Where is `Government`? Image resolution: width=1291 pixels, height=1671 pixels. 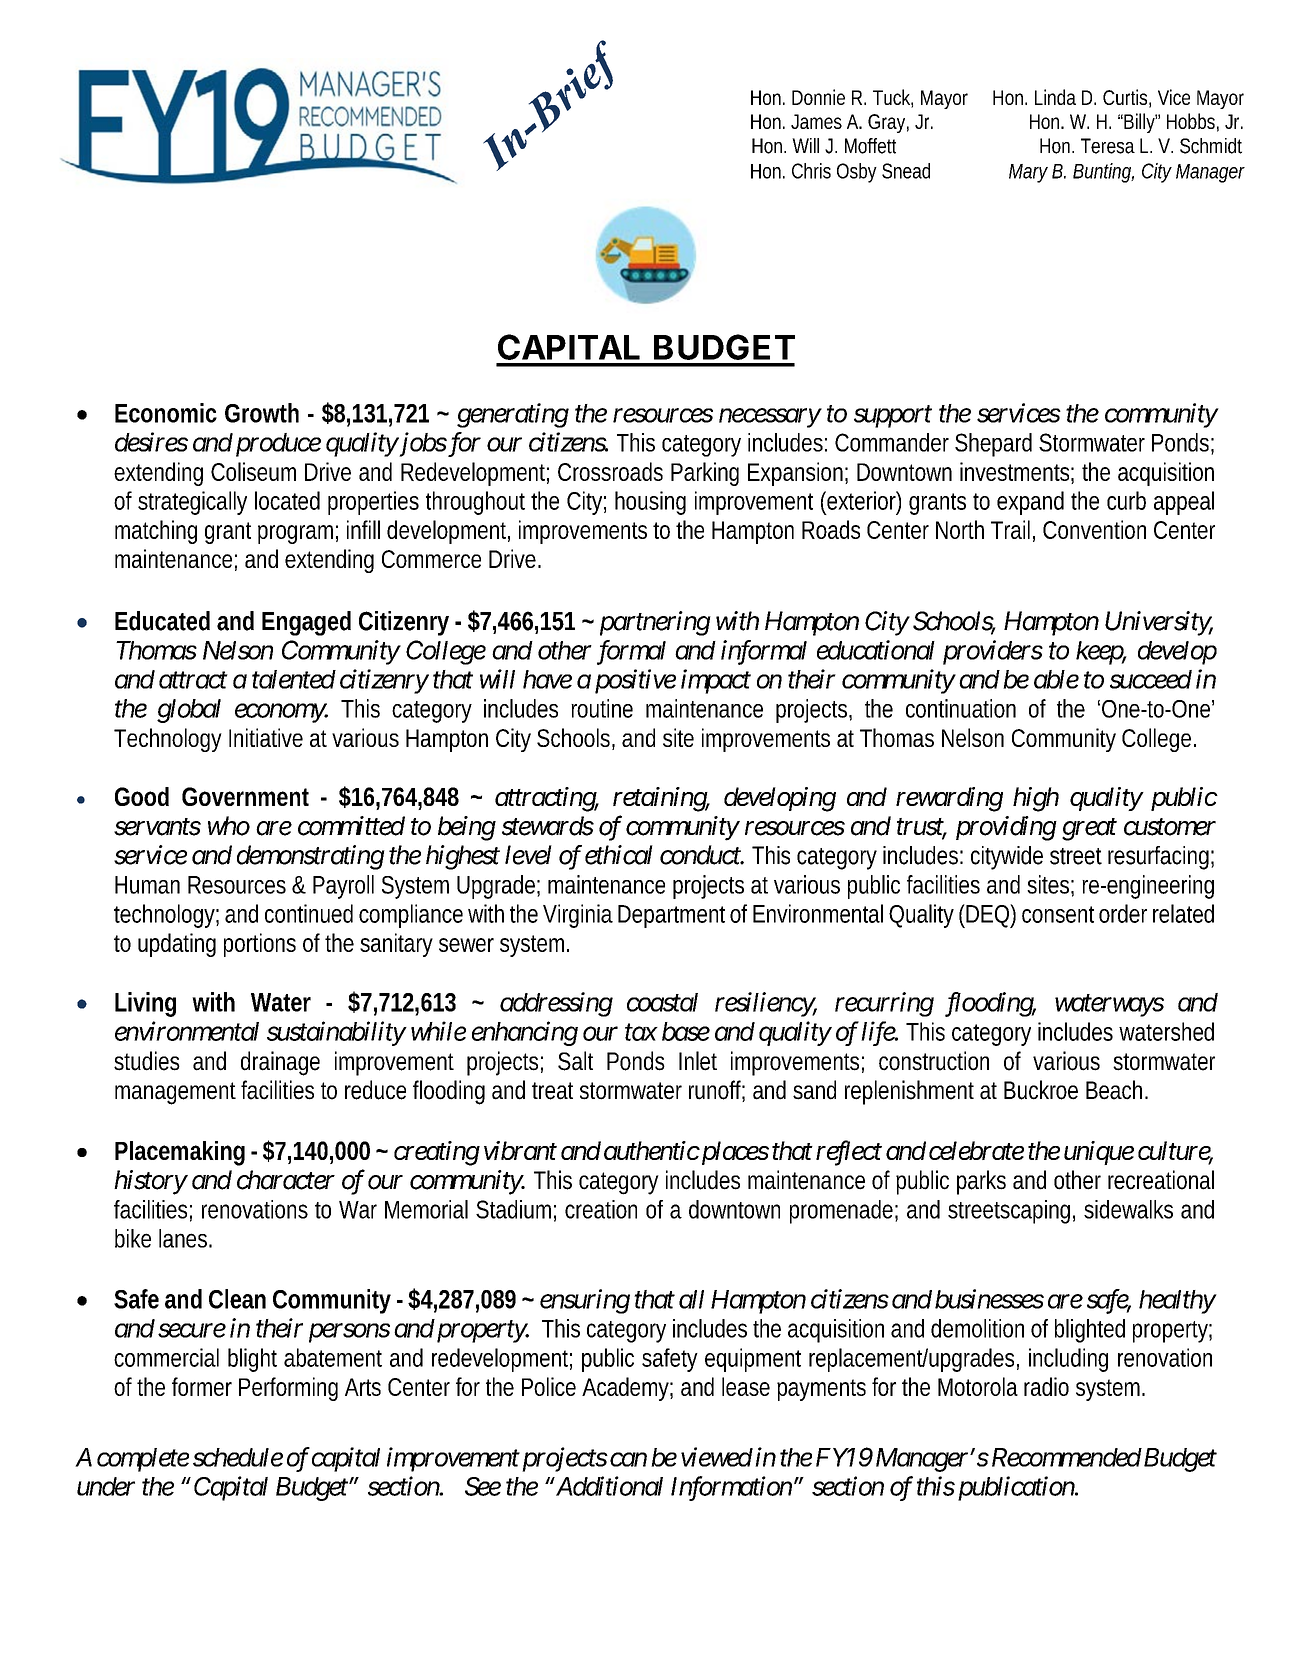
Government is located at coordinates (245, 796).
